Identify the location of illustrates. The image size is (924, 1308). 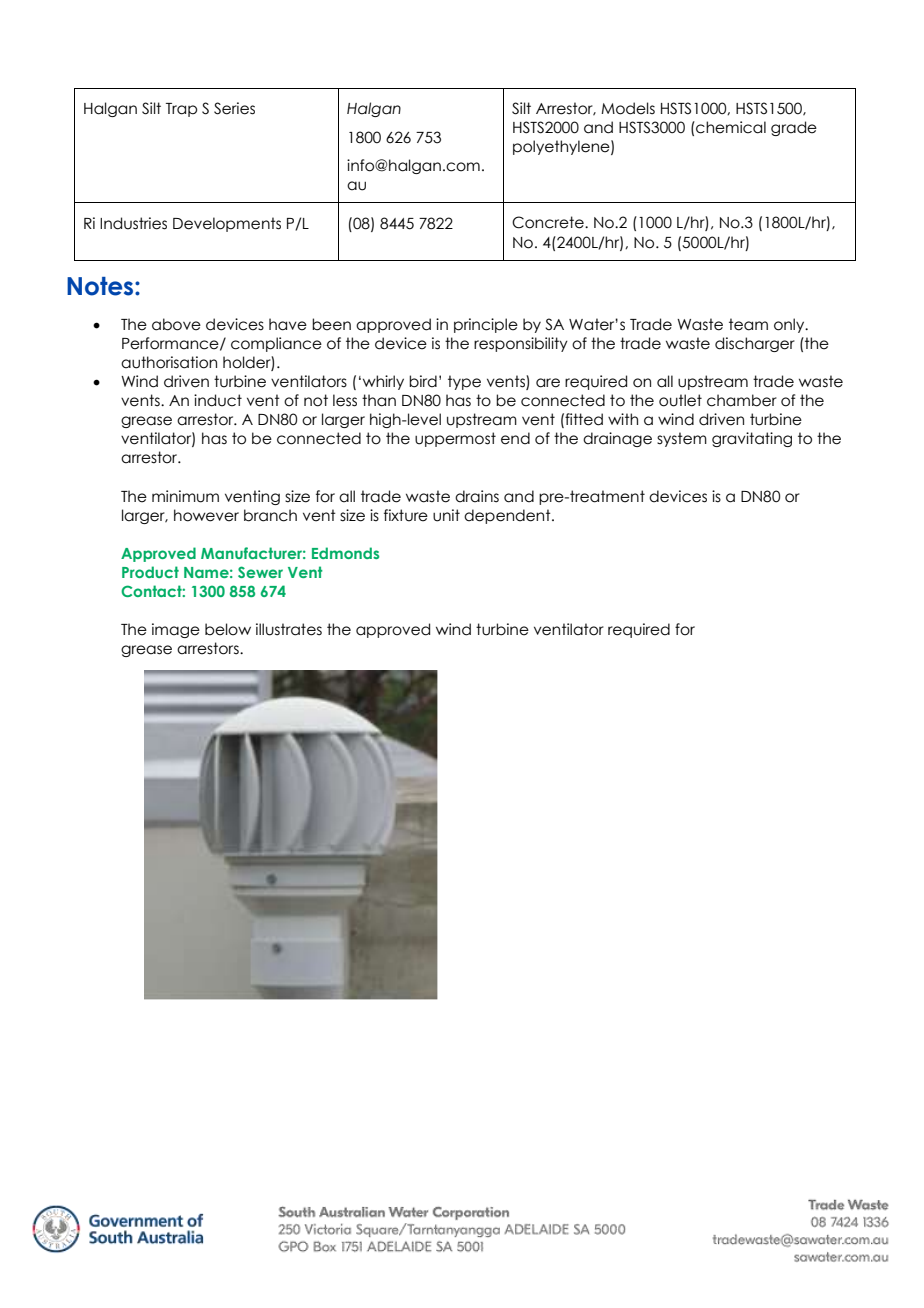
(289, 629).
